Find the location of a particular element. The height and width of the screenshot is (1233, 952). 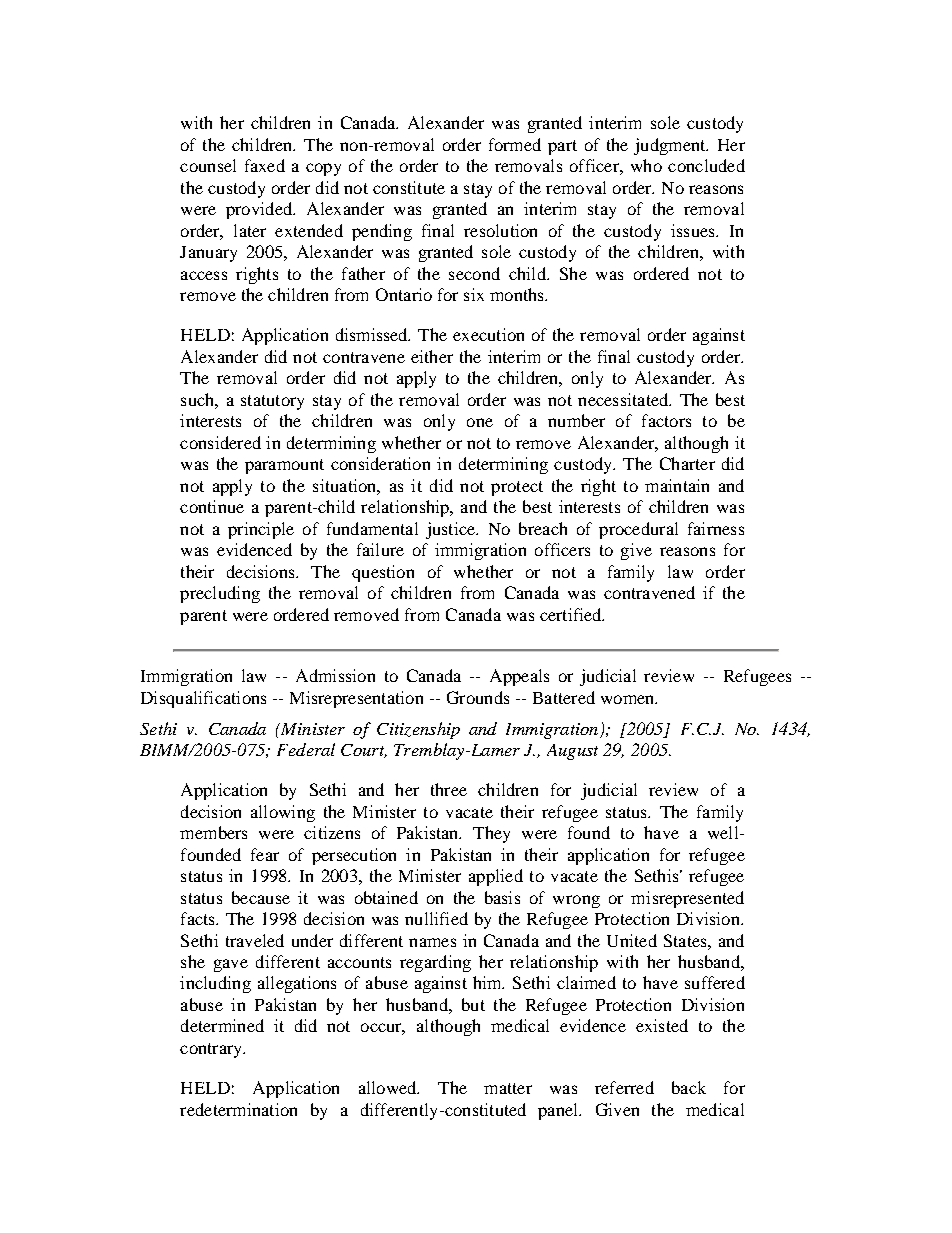

contrary is located at coordinates (212, 1050).
